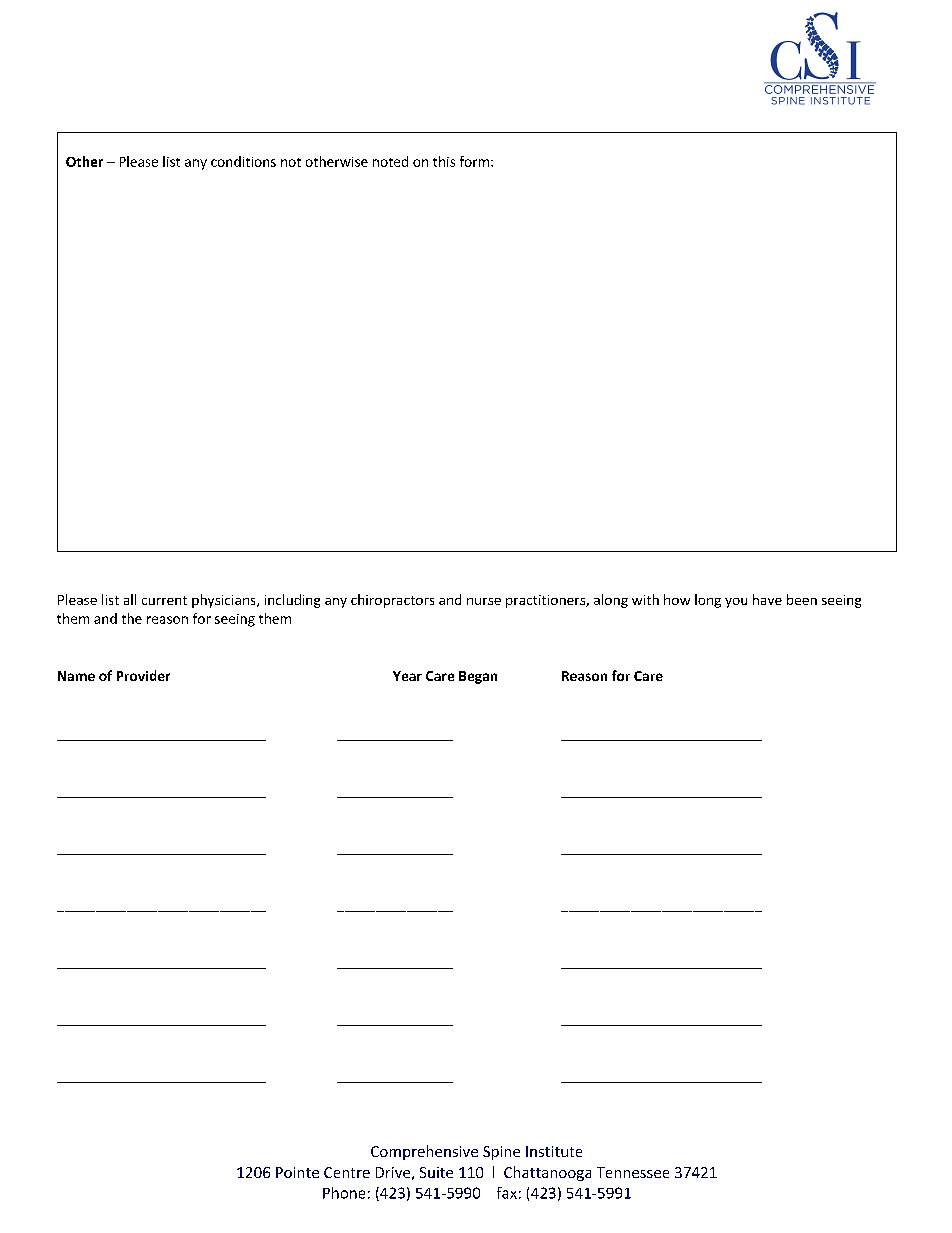 This screenshot has width=952, height=1233. What do you see at coordinates (243, 161) in the screenshot?
I see `conditions` at bounding box center [243, 161].
